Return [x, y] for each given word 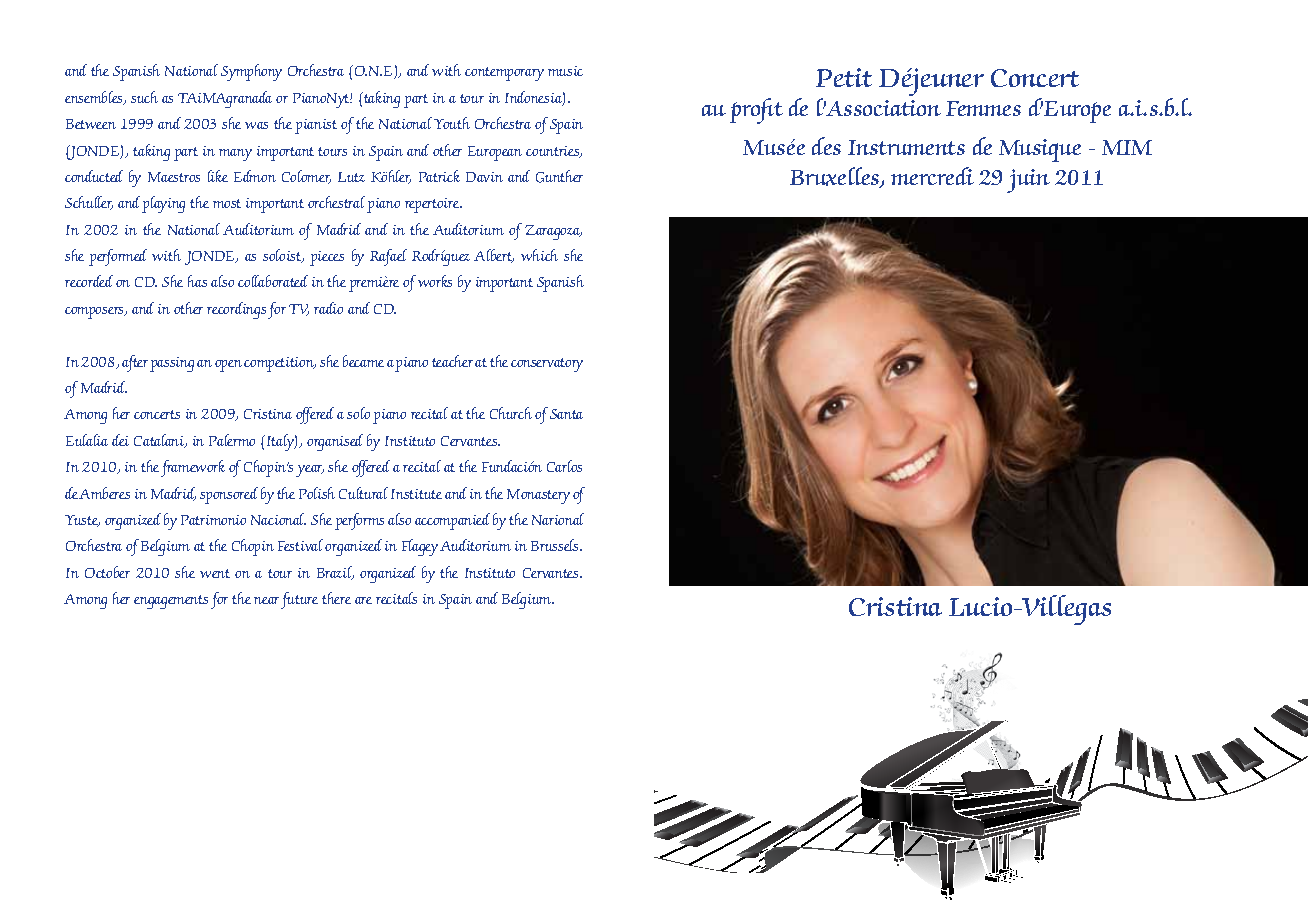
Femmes [983, 108]
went [215, 573]
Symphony [251, 72]
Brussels [556, 545]
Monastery [538, 496]
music [565, 71]
